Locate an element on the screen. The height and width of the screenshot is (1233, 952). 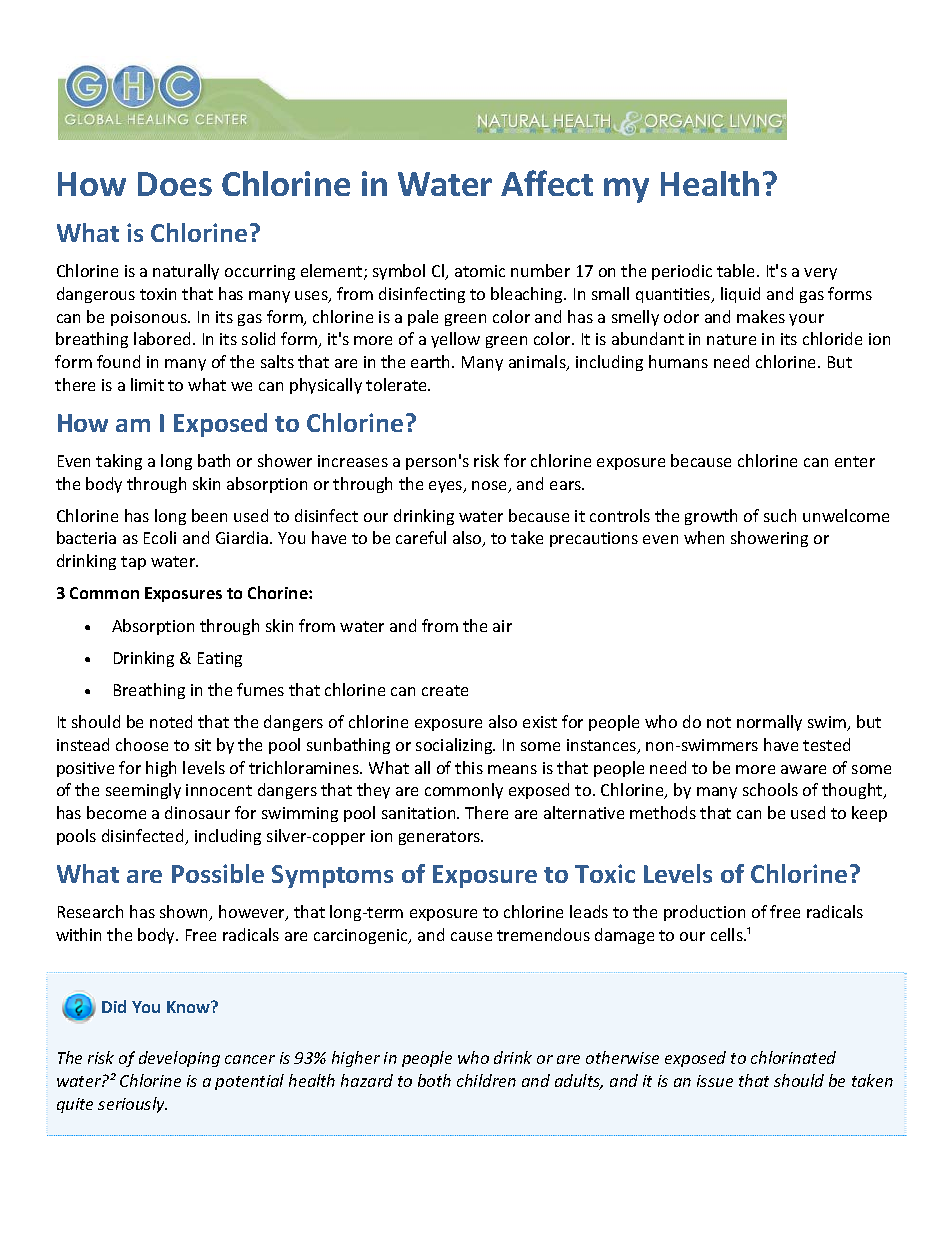
table is located at coordinates (737, 270).
